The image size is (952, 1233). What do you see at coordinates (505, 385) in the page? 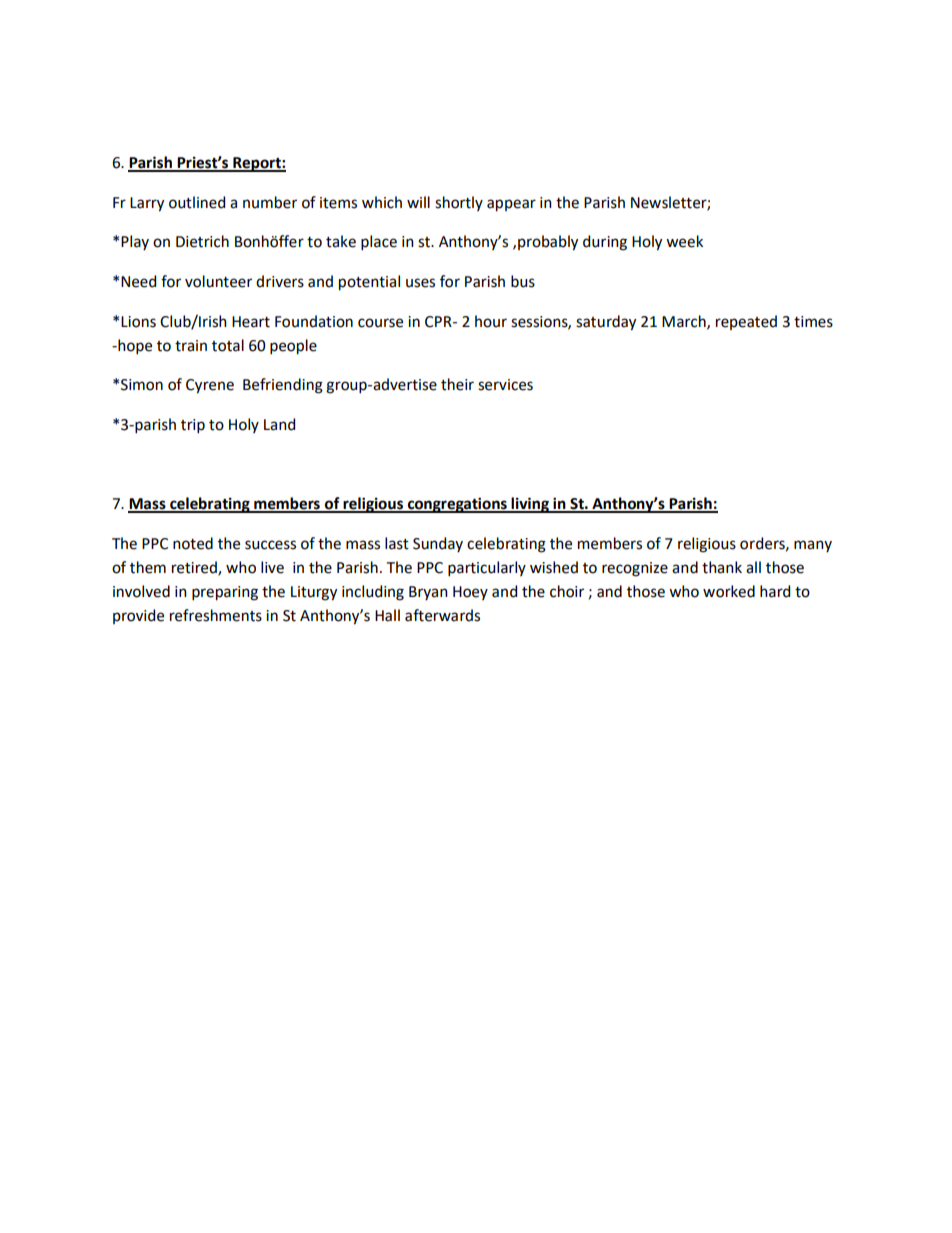
I see `services` at bounding box center [505, 385].
